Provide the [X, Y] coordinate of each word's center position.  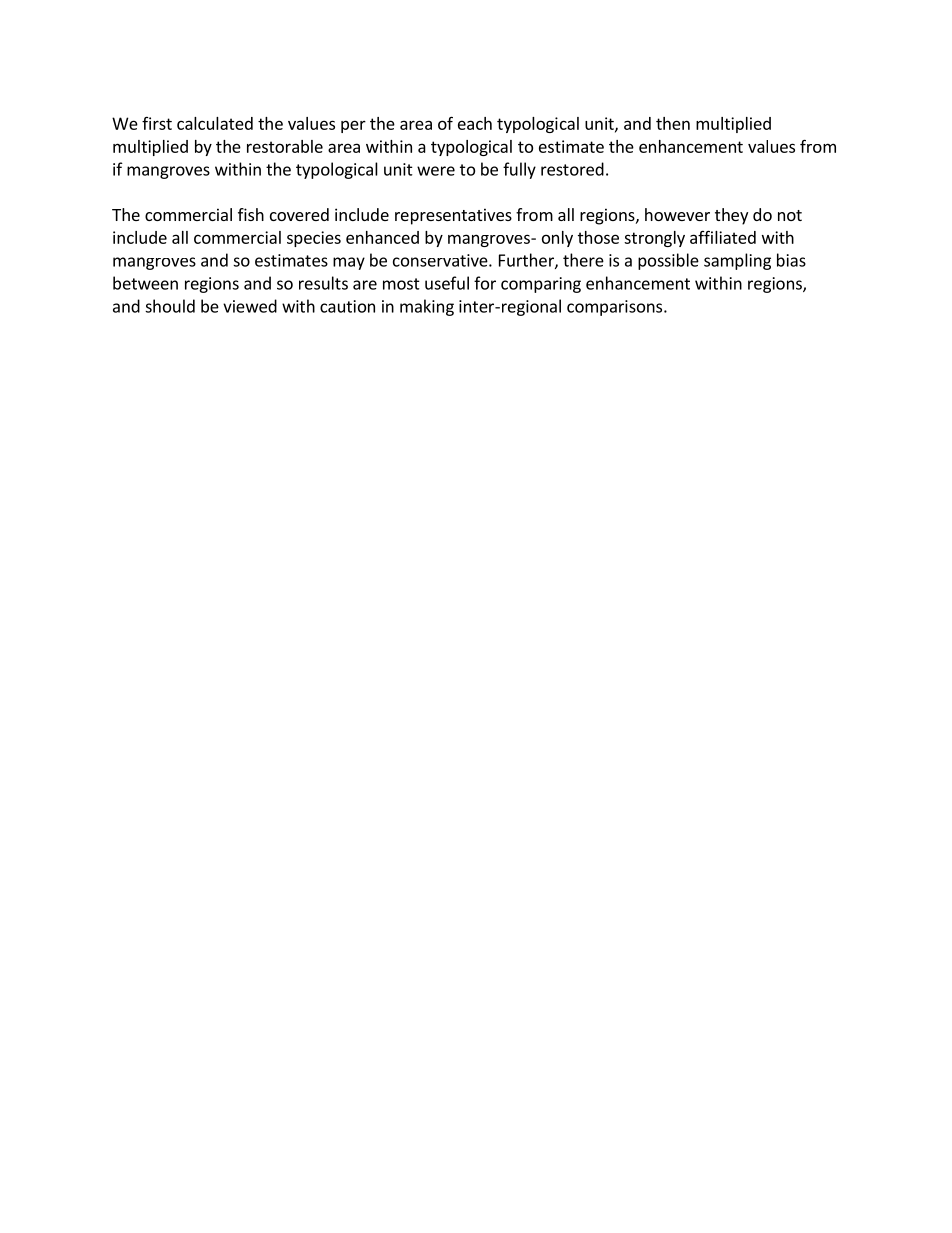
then [673, 123]
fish [251, 214]
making [427, 307]
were [436, 171]
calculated [215, 123]
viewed [250, 306]
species [314, 239]
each [475, 123]
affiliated [723, 237]
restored [572, 169]
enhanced [382, 237]
